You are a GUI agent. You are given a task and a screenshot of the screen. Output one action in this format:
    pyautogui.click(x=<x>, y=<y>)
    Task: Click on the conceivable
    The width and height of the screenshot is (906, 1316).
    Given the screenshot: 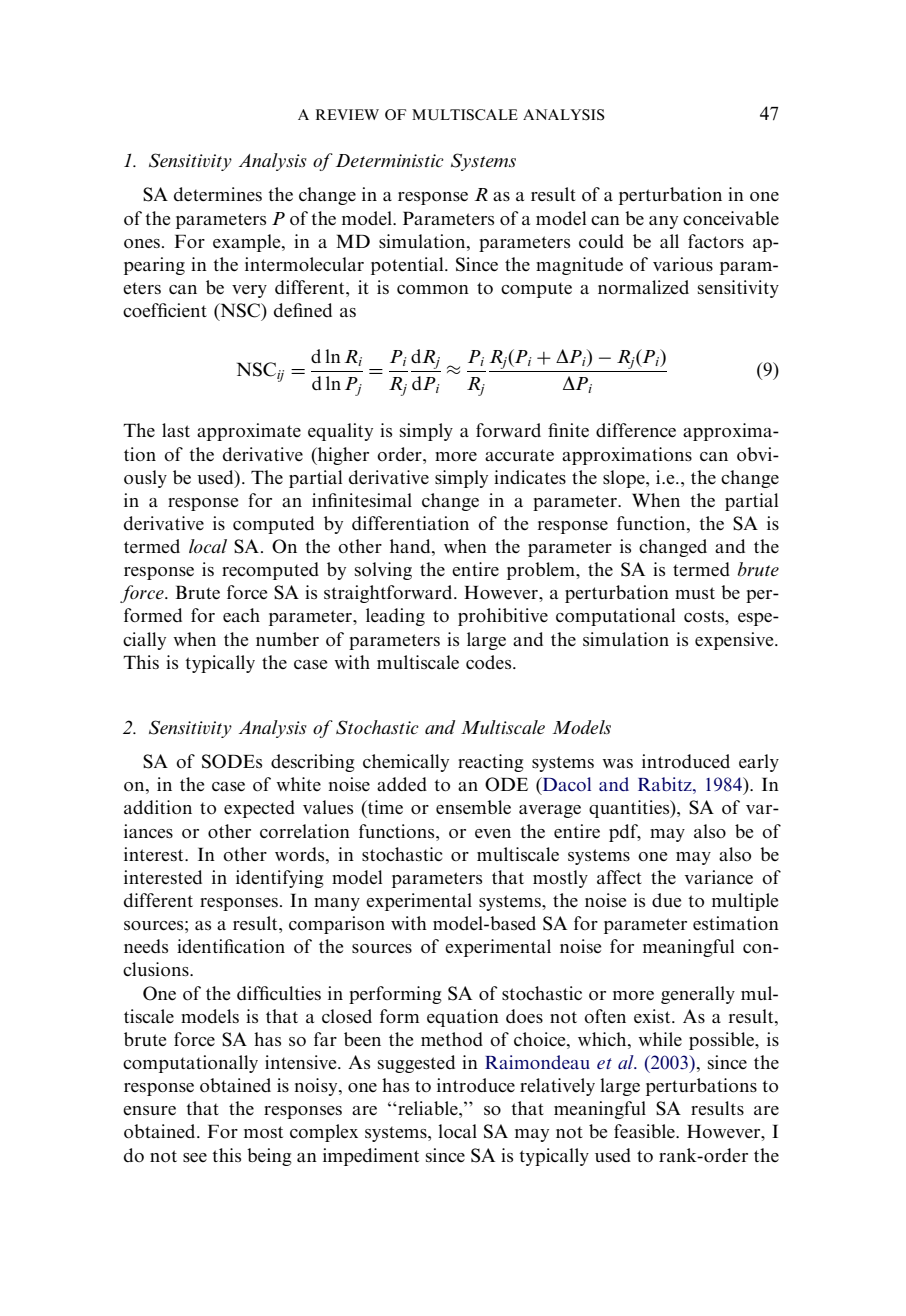 What is the action you would take?
    pyautogui.click(x=731, y=218)
